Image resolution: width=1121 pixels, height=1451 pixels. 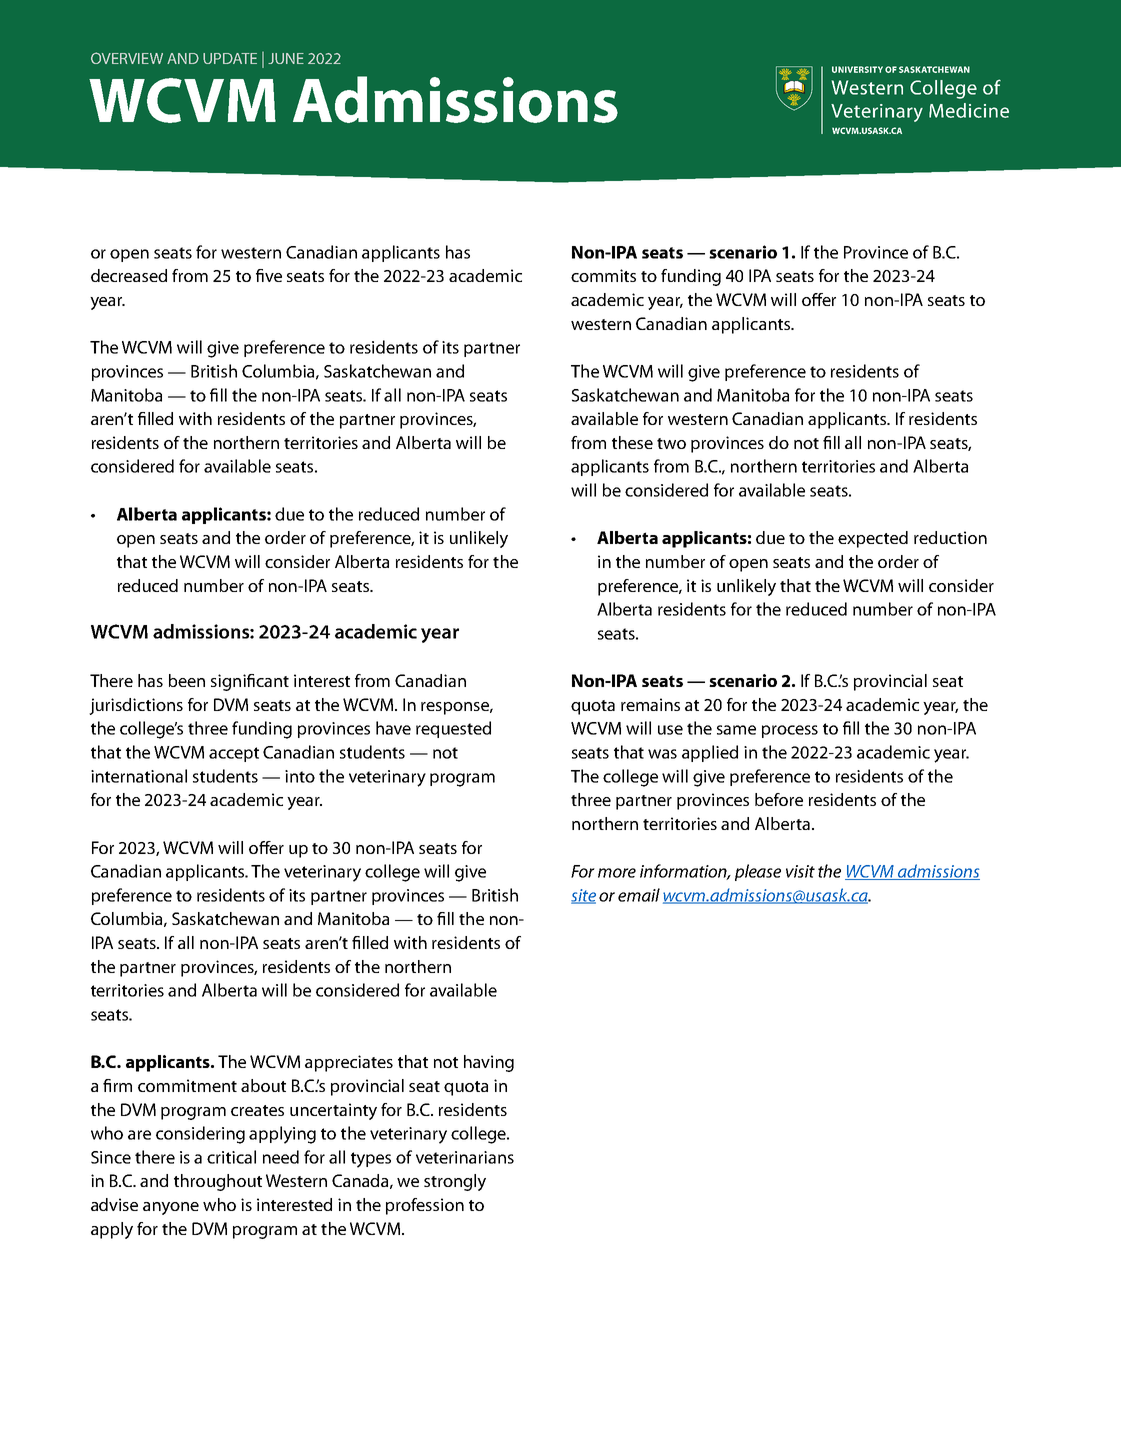 I want to click on commits, so click(x=603, y=275).
